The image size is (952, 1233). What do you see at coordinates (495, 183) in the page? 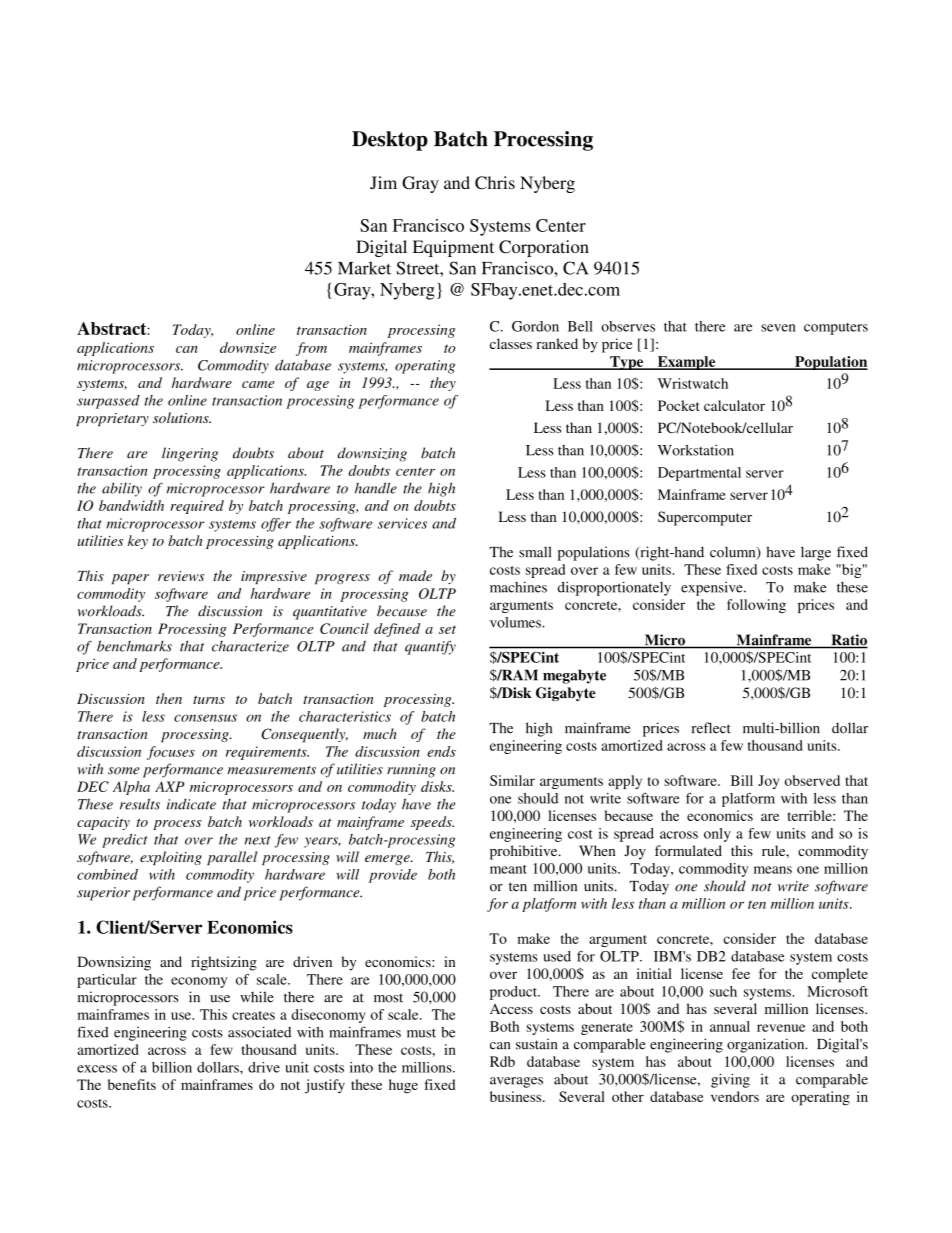
I see `Chris` at bounding box center [495, 183].
